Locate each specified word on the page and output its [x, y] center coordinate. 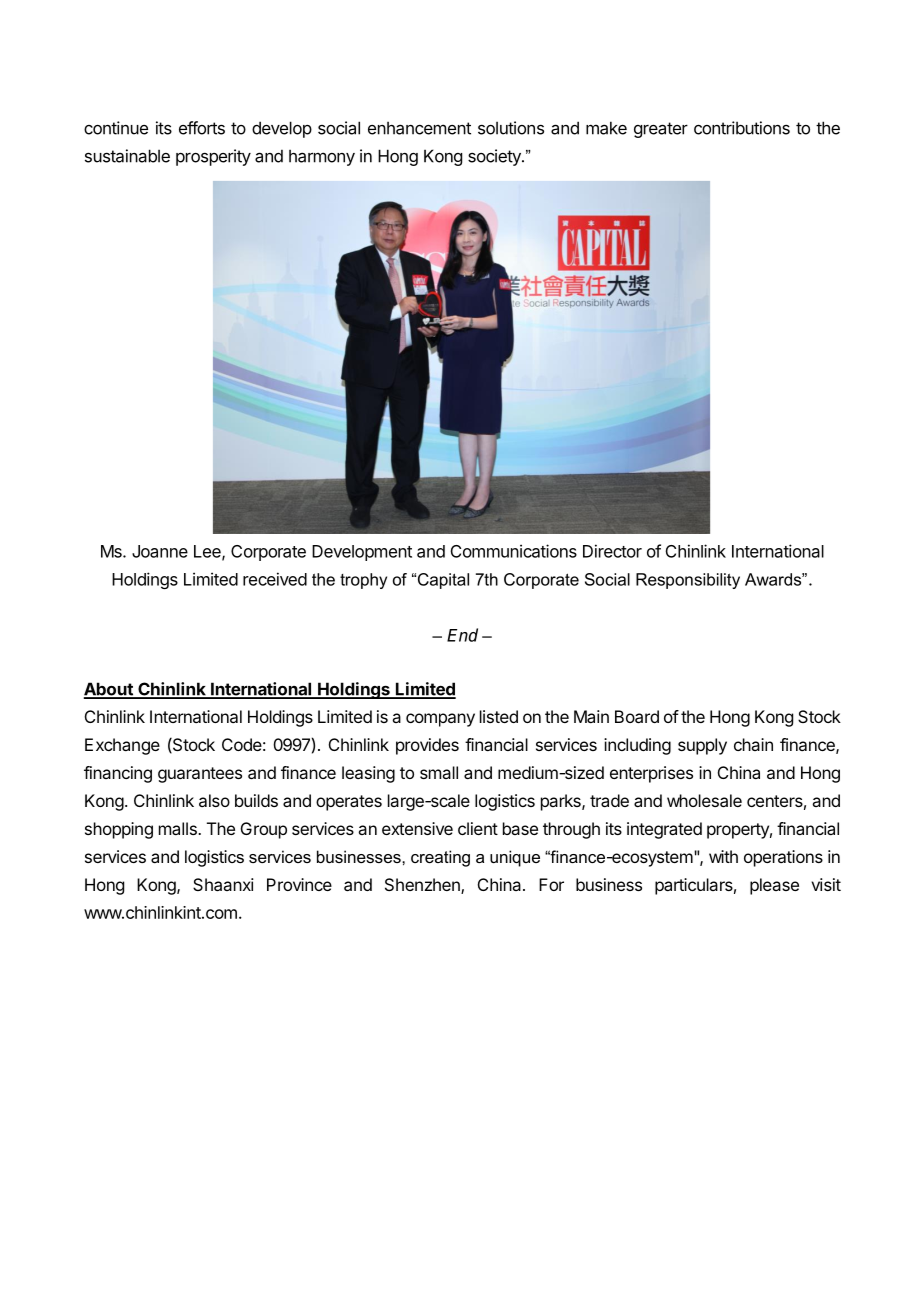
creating [440, 858]
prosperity [213, 157]
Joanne [160, 551]
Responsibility [688, 581]
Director [612, 551]
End [462, 635]
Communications [514, 551]
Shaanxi [223, 884]
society [495, 157]
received [275, 579]
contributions [742, 128]
